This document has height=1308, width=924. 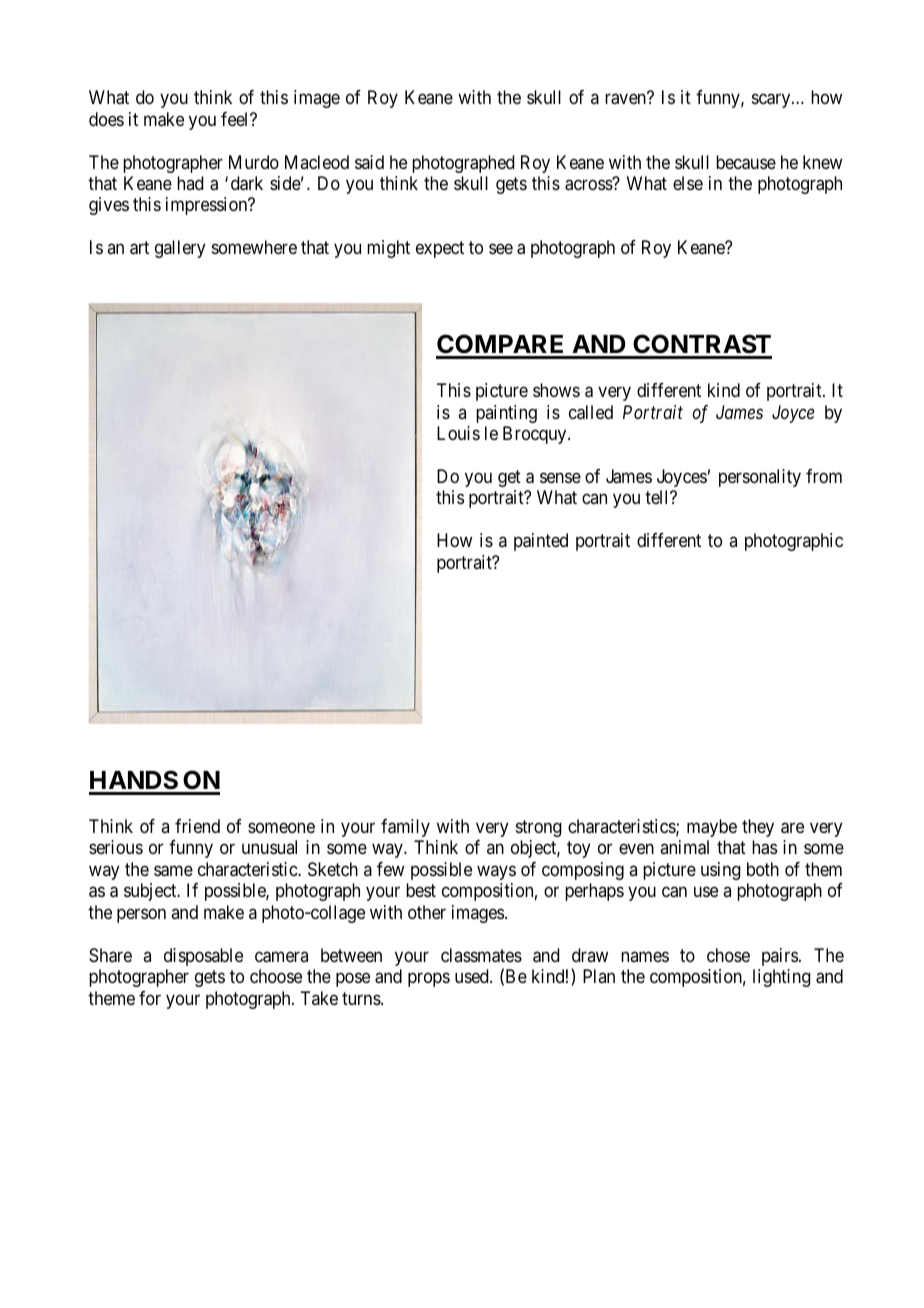 I want to click on scary, so click(x=772, y=101).
